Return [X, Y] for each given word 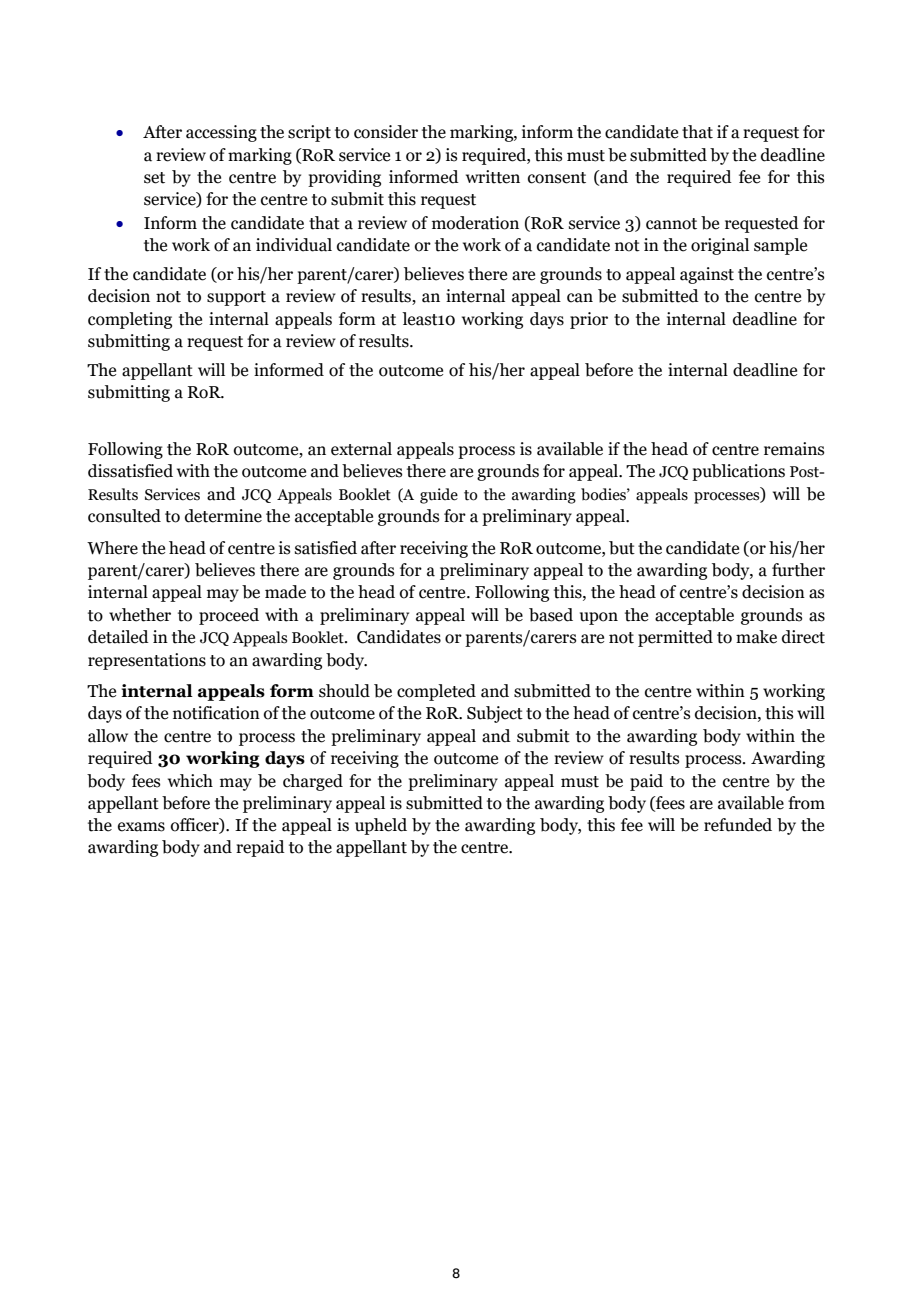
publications [738, 472]
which [190, 781]
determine [223, 516]
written [493, 177]
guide [439, 496]
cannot [671, 224]
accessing [221, 133]
